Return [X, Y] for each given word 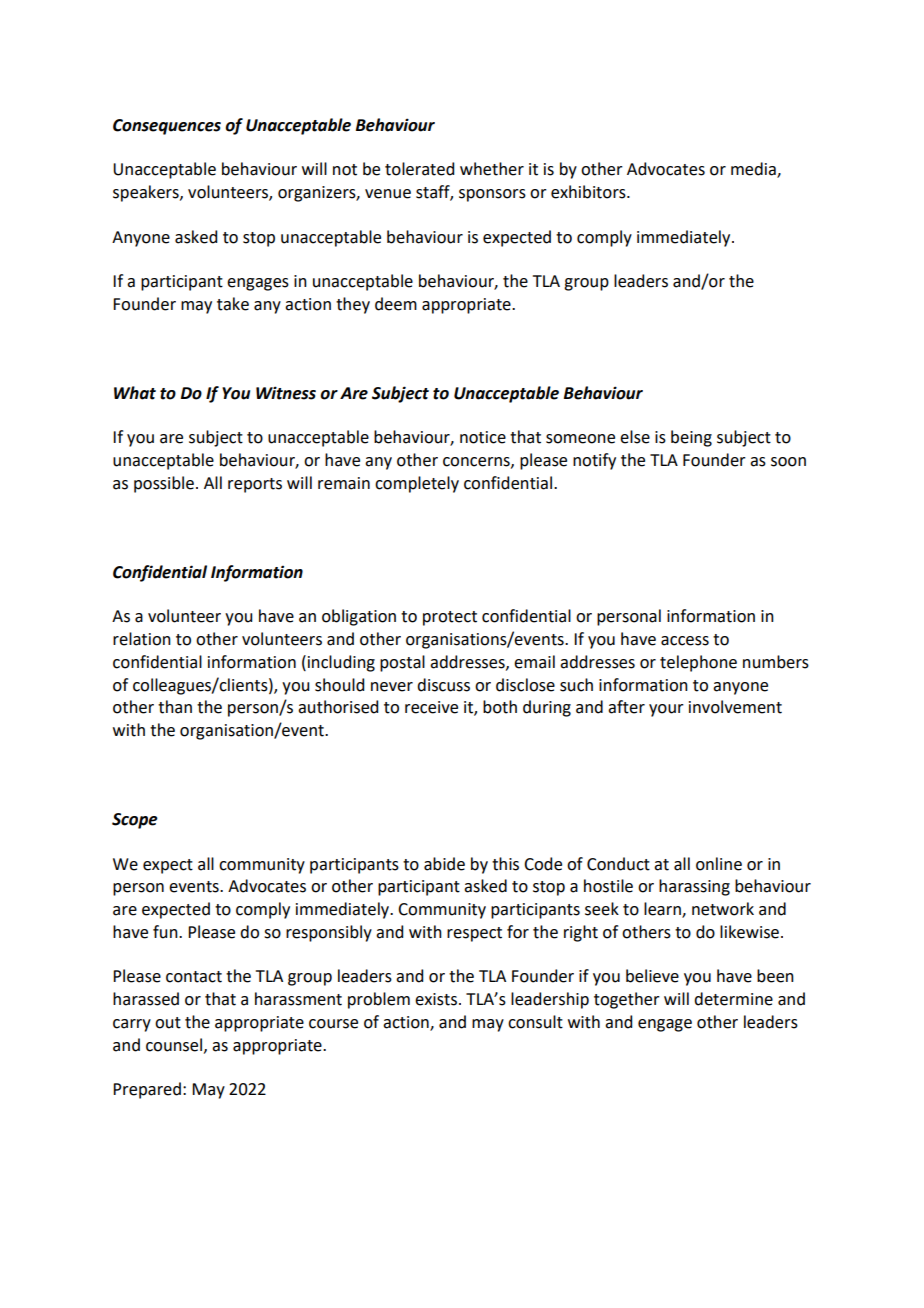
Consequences [167, 127]
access [685, 641]
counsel [175, 1045]
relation [142, 639]
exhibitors [589, 192]
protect [450, 618]
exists [436, 999]
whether [492, 169]
